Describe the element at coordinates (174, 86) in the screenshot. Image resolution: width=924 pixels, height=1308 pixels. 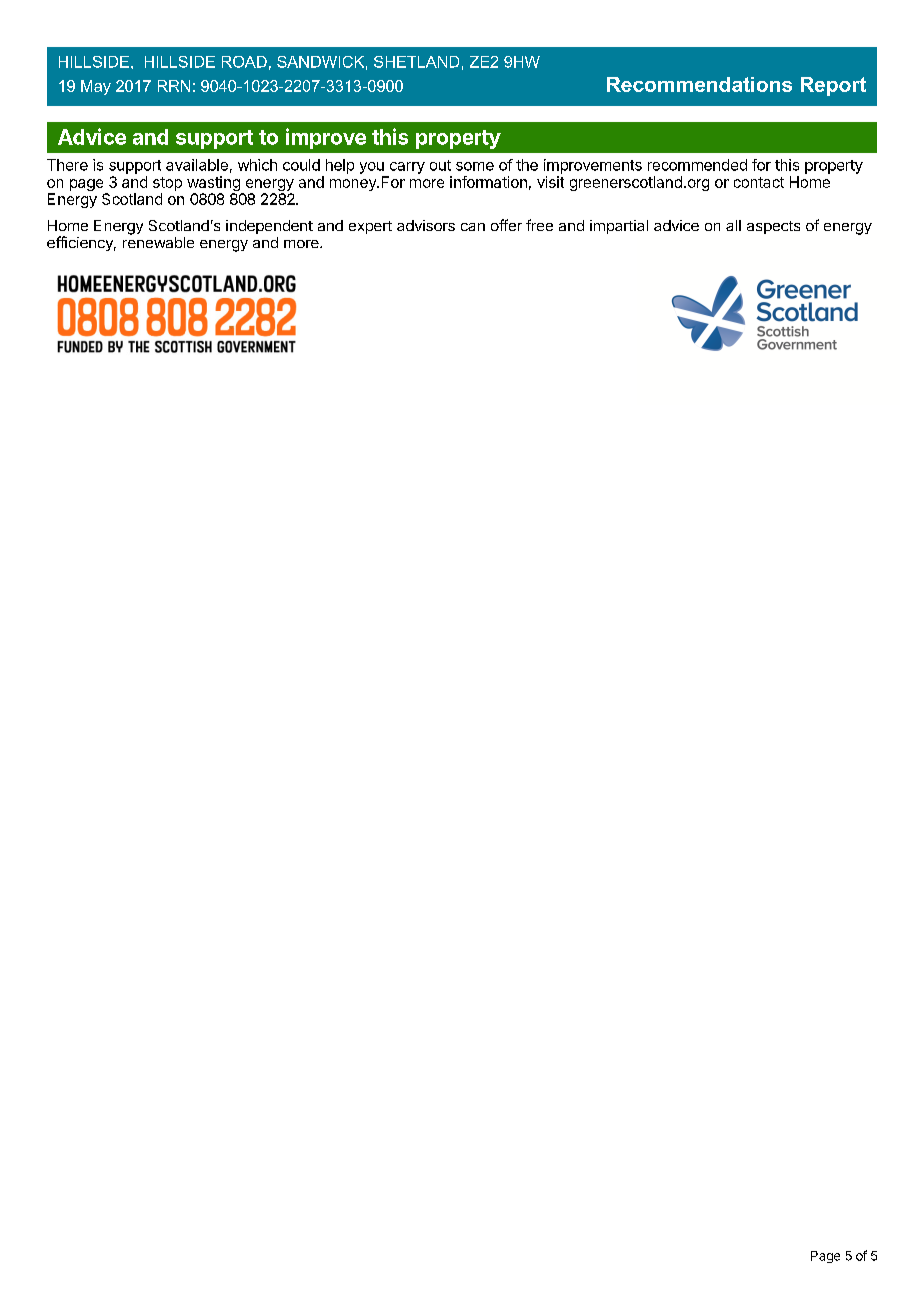
I see `RRN` at that location.
